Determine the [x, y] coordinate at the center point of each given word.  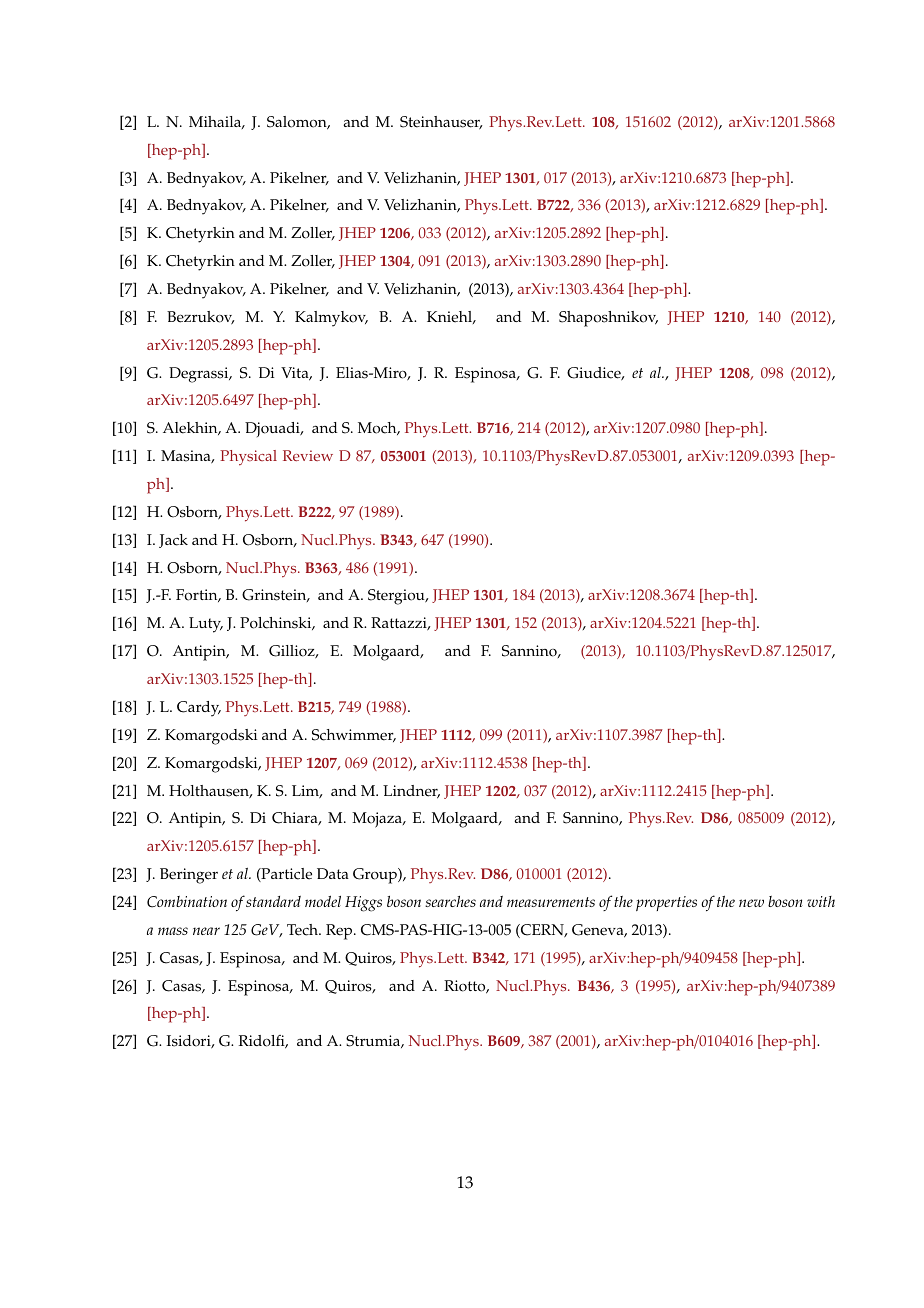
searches [450, 901]
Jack [173, 541]
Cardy [199, 709]
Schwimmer [354, 735]
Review [308, 455]
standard [273, 901]
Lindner [411, 792]
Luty [206, 625]
